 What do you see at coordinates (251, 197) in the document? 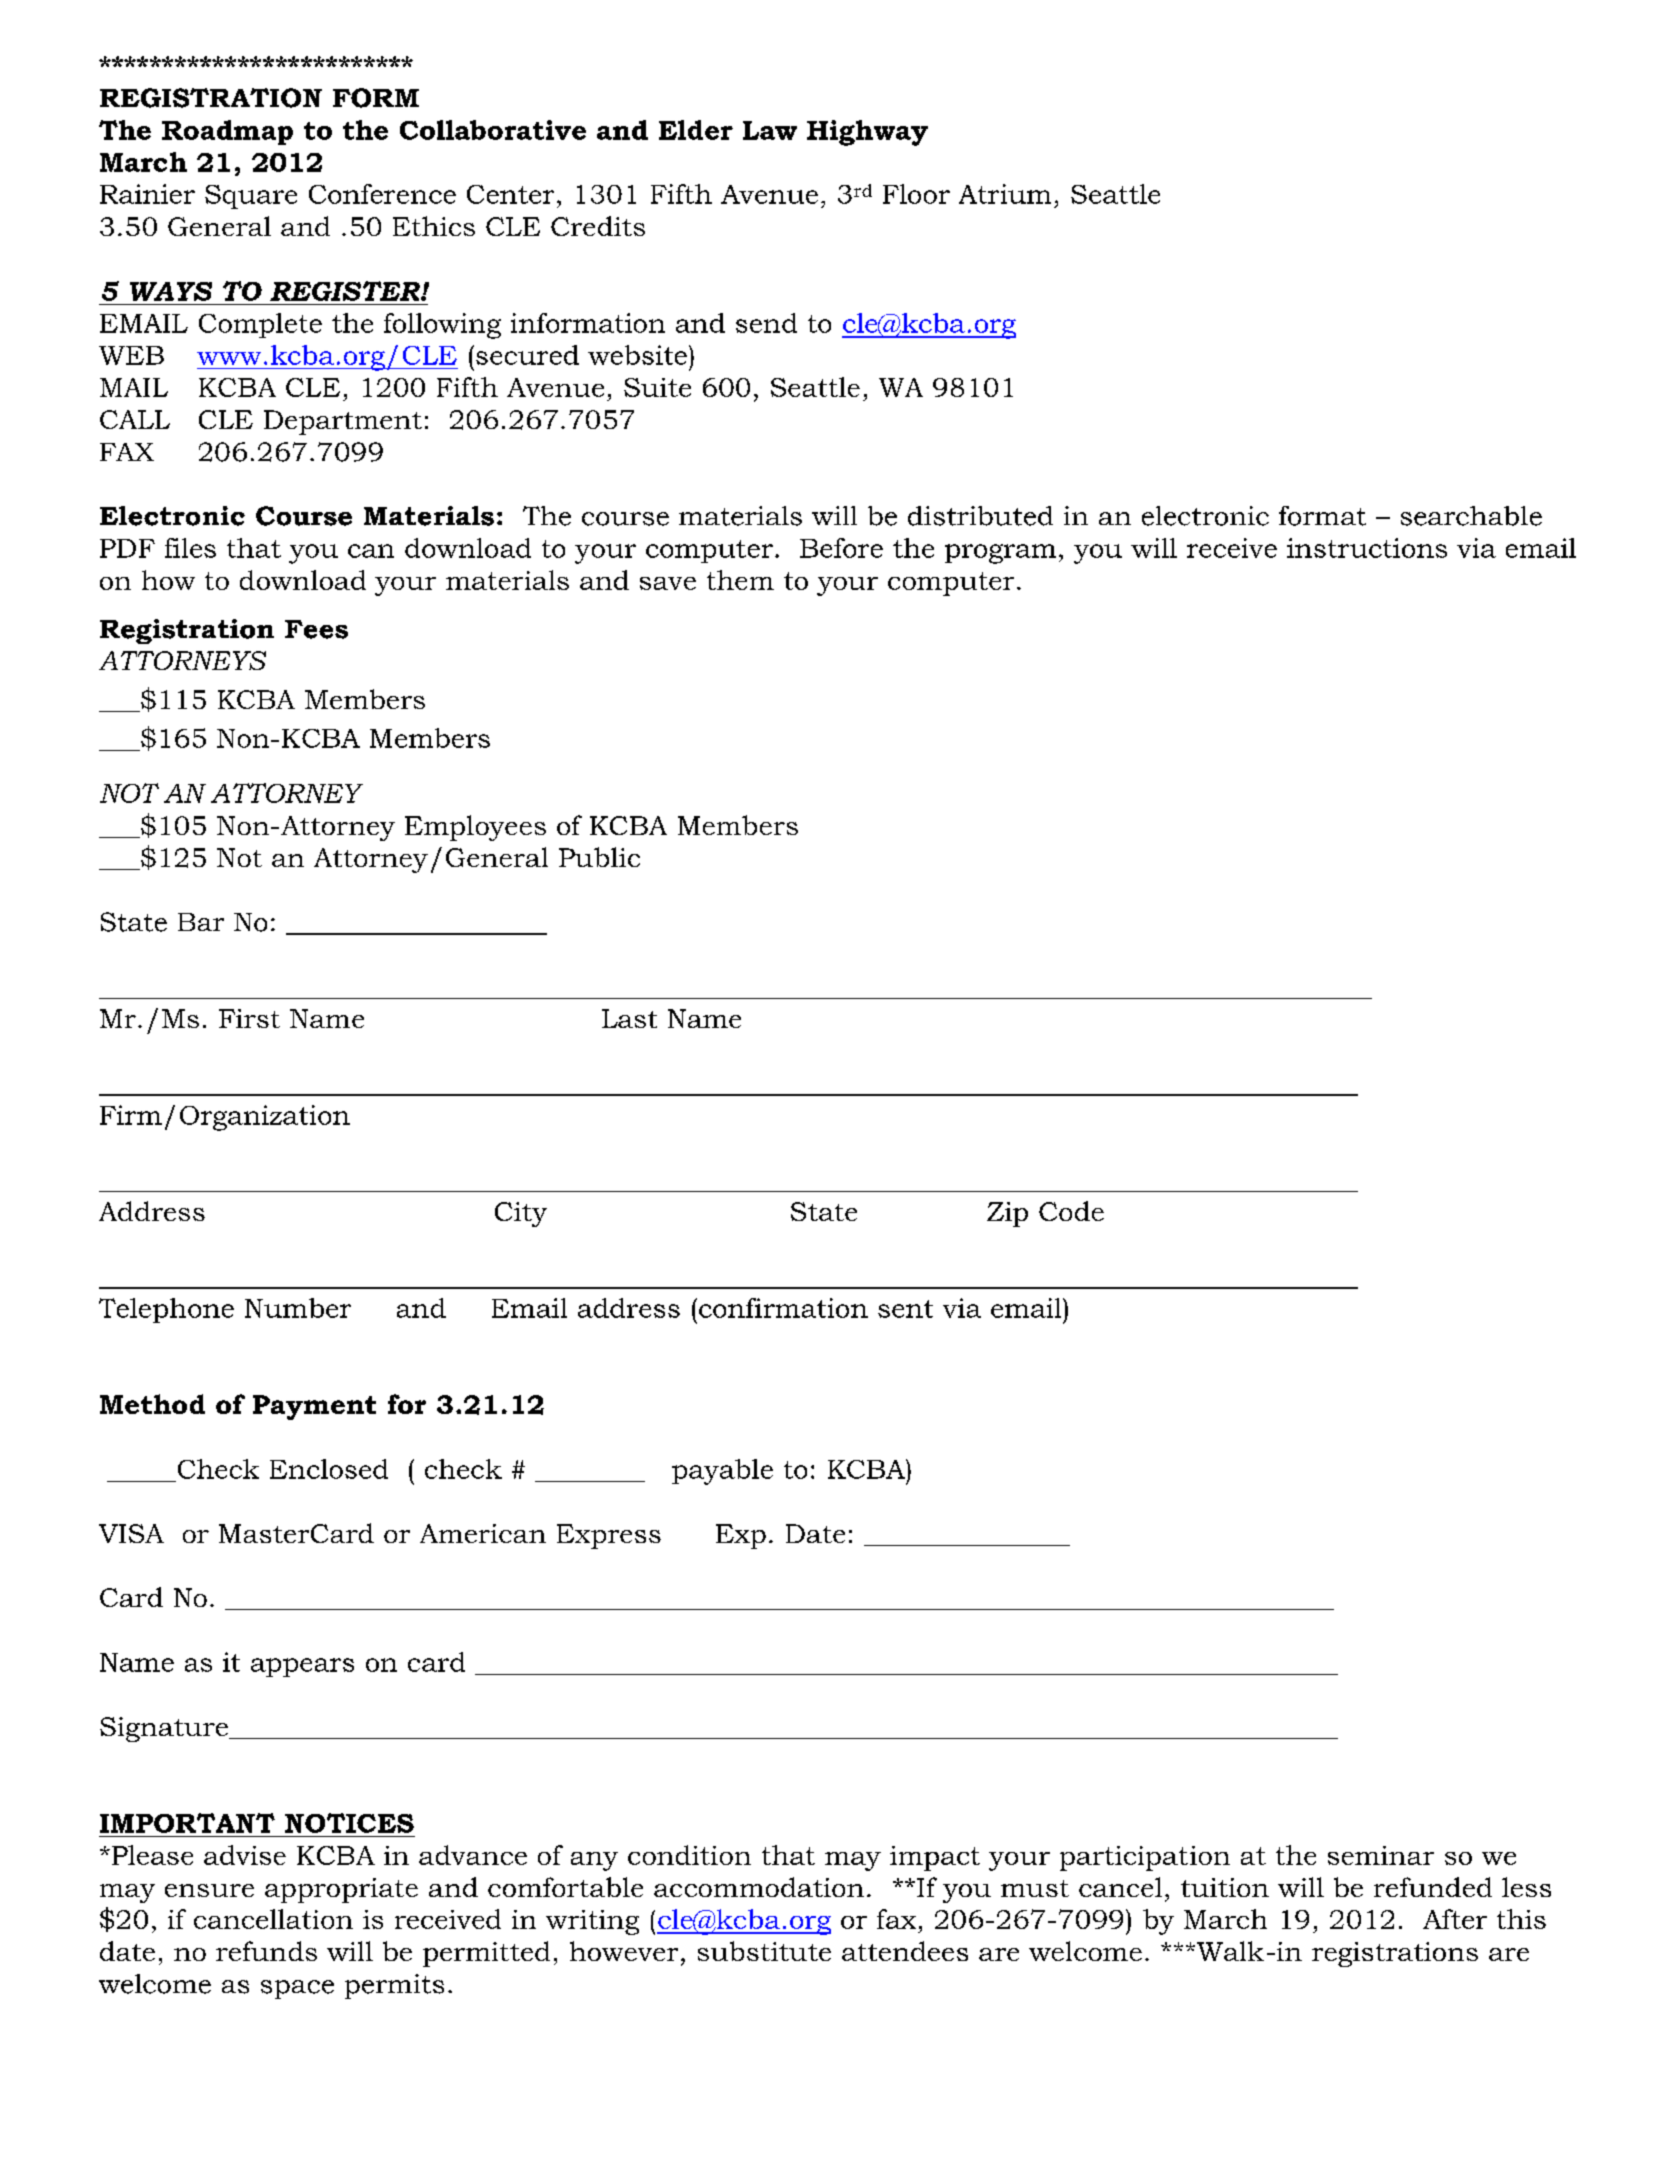
I see `Square` at bounding box center [251, 197].
